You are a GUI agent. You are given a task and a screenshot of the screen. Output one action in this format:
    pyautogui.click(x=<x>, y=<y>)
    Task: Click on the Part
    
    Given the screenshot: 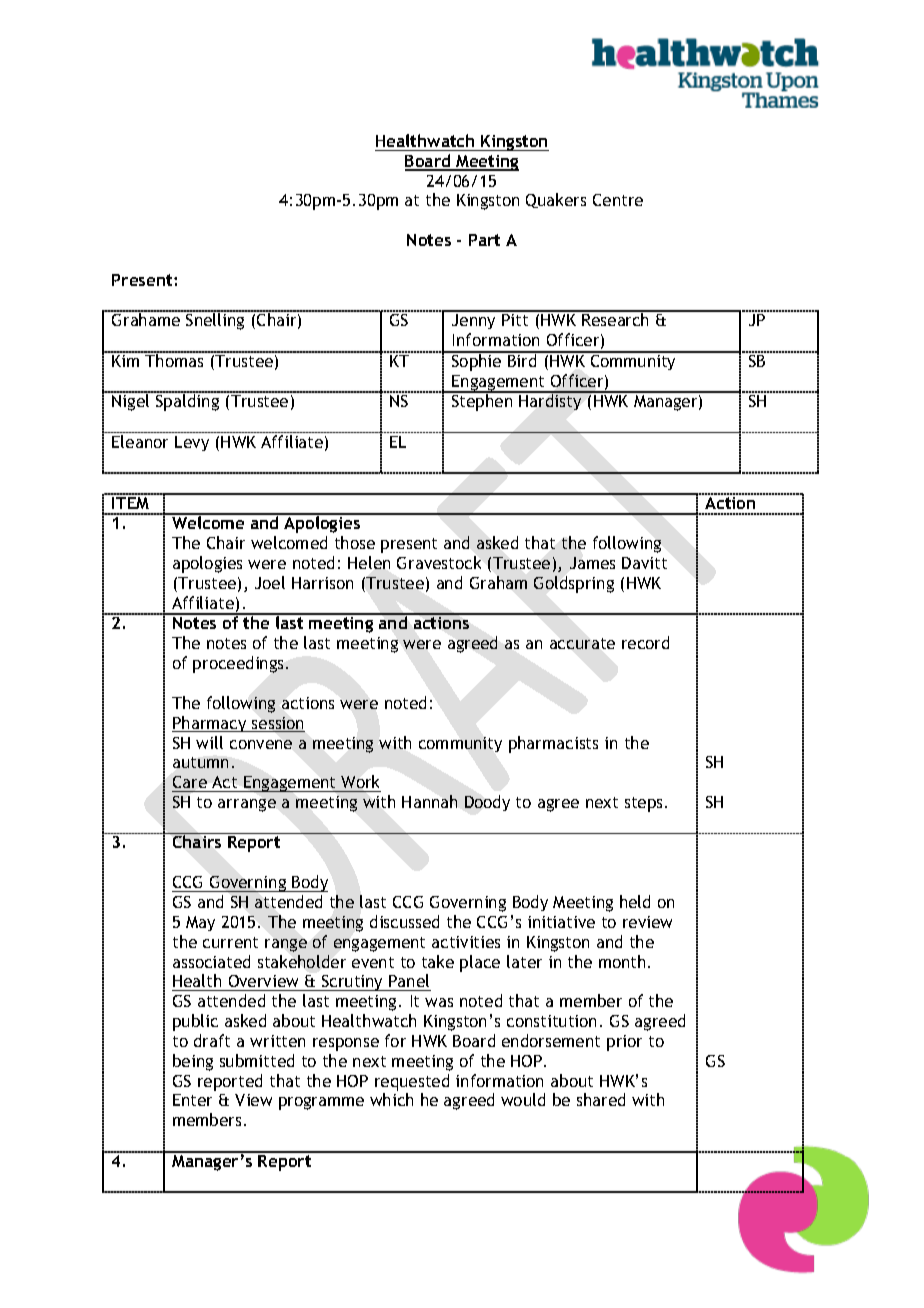 What is the action you would take?
    pyautogui.click(x=484, y=240)
